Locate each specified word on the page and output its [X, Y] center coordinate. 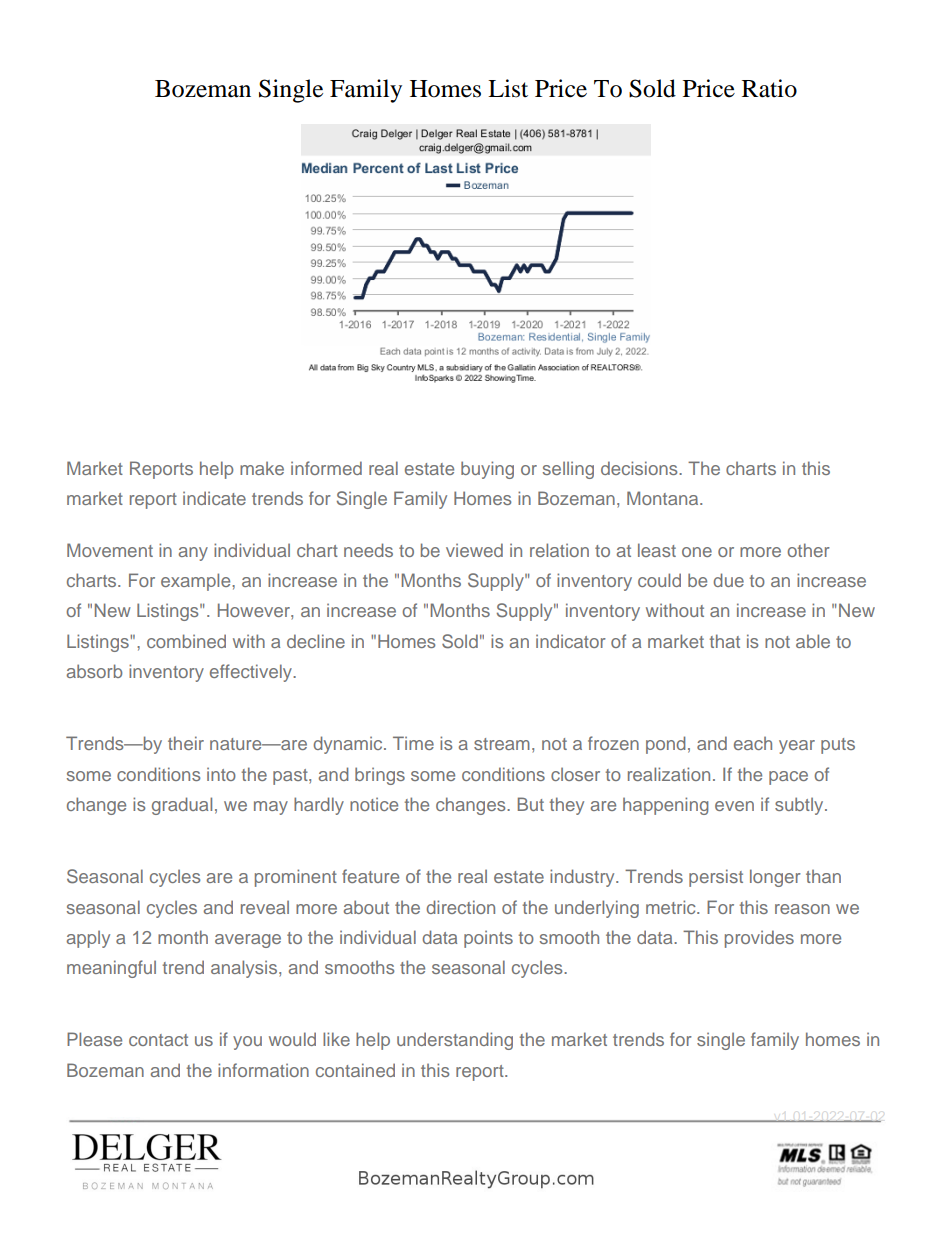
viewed [474, 550]
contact [158, 1040]
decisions [640, 468]
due [728, 580]
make [262, 468]
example [197, 582]
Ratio [769, 88]
